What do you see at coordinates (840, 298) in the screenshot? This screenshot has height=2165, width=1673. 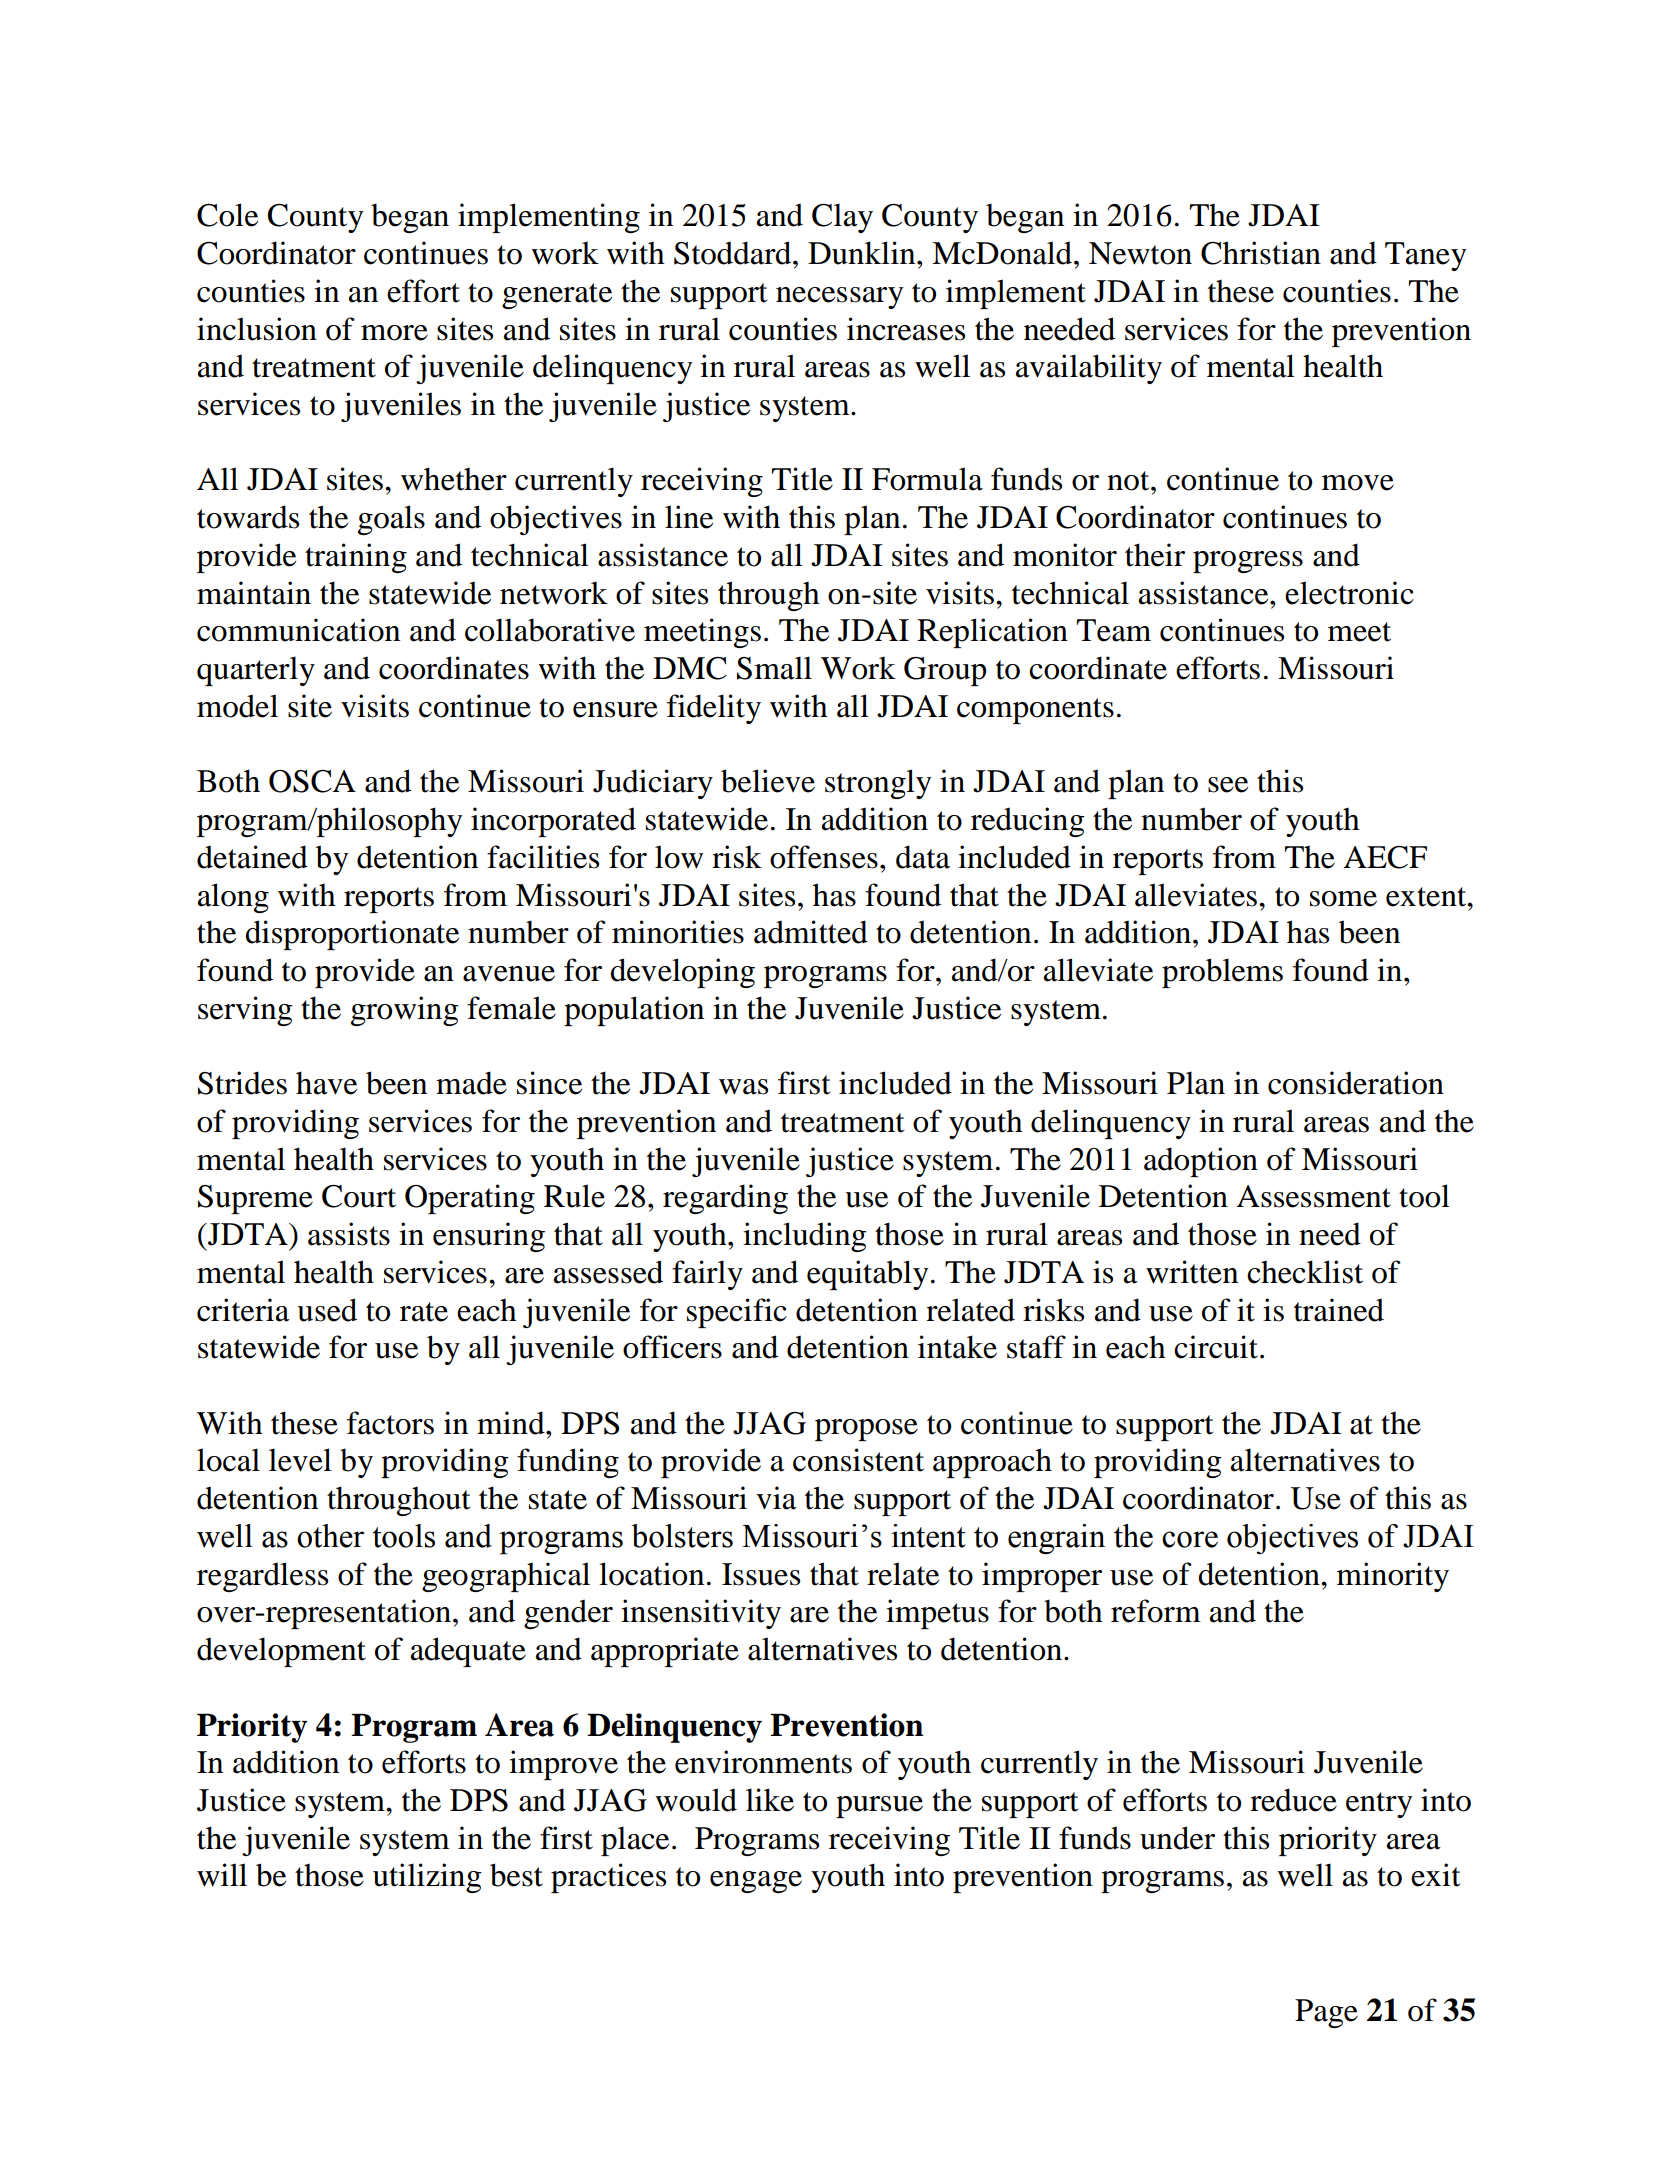 I see `necessary` at bounding box center [840, 298].
